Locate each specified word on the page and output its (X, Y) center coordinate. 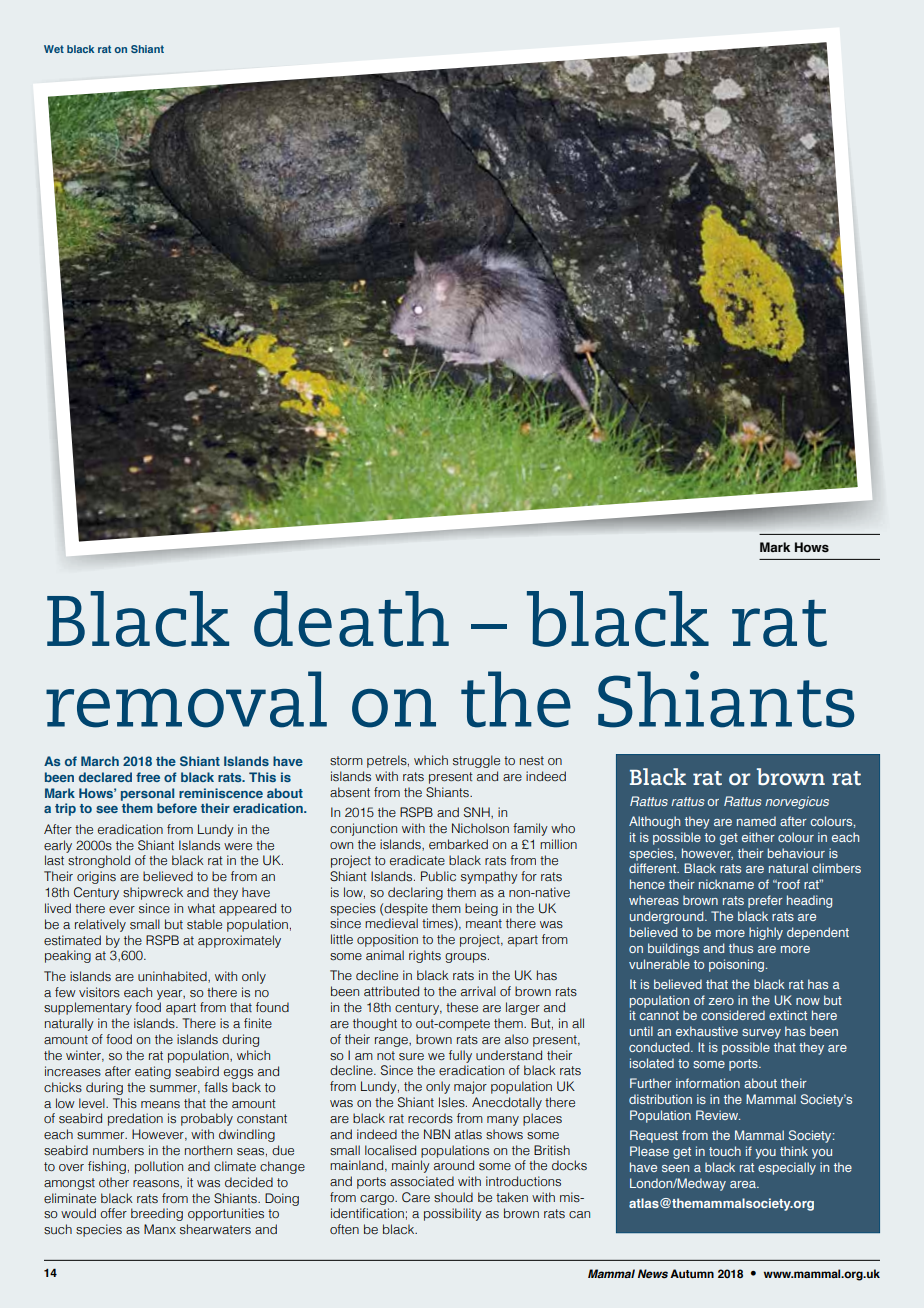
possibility (453, 1214)
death (351, 619)
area (744, 1184)
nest (532, 760)
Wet (54, 49)
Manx (160, 1229)
